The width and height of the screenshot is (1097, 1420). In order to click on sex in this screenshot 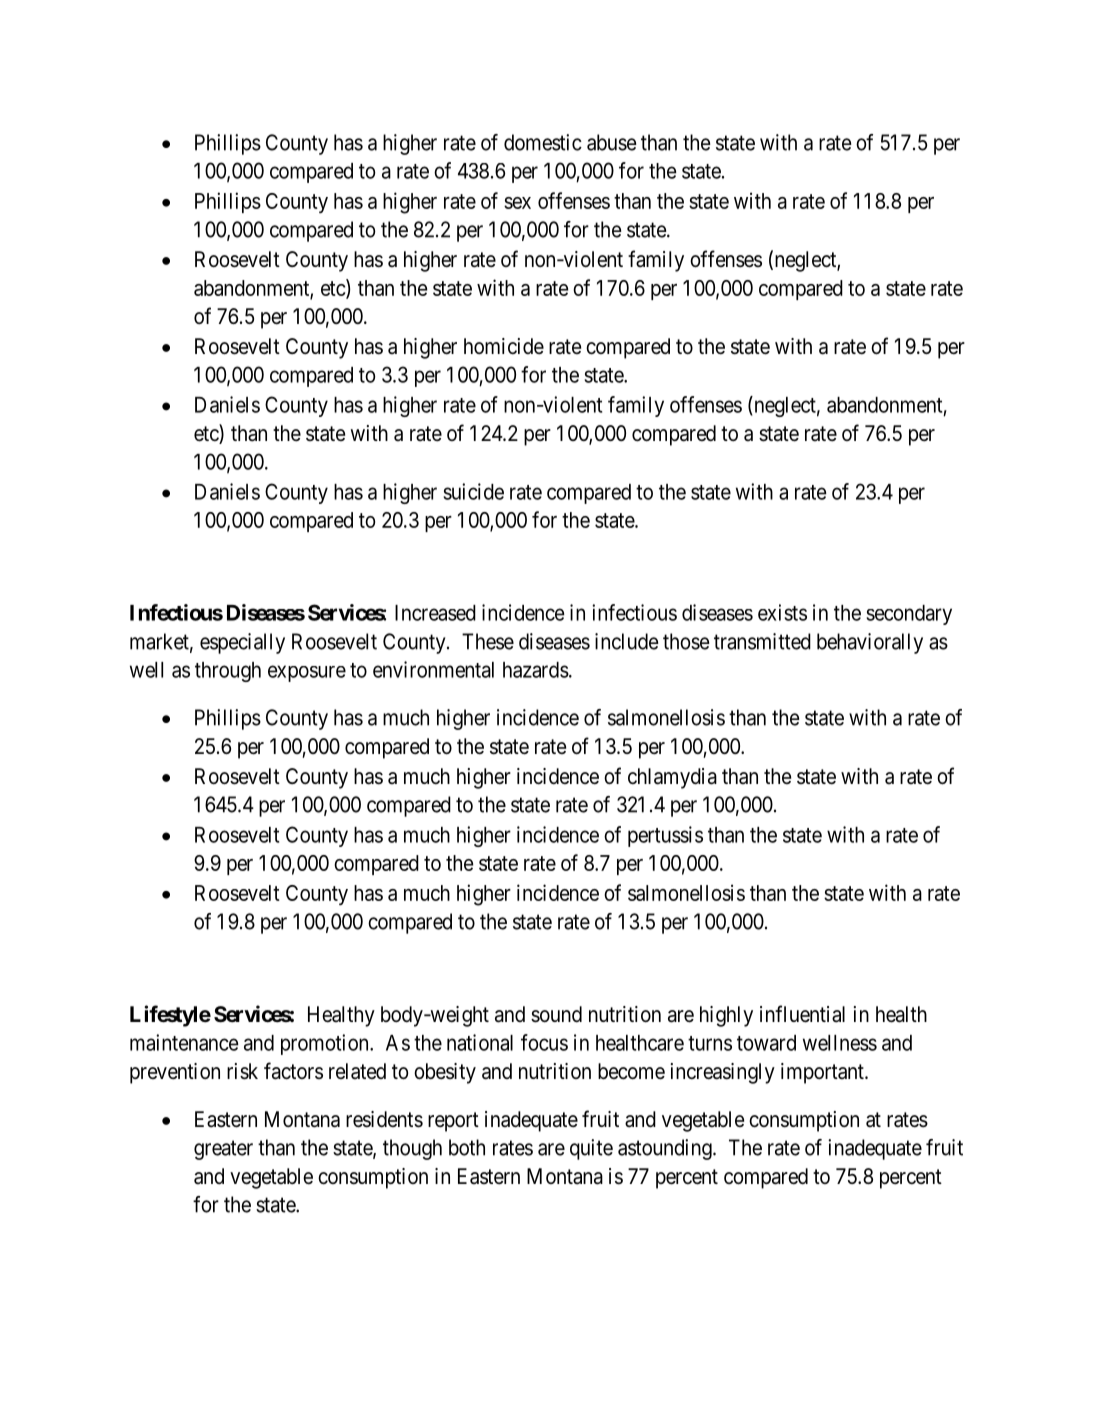, I will do `click(517, 203)`.
